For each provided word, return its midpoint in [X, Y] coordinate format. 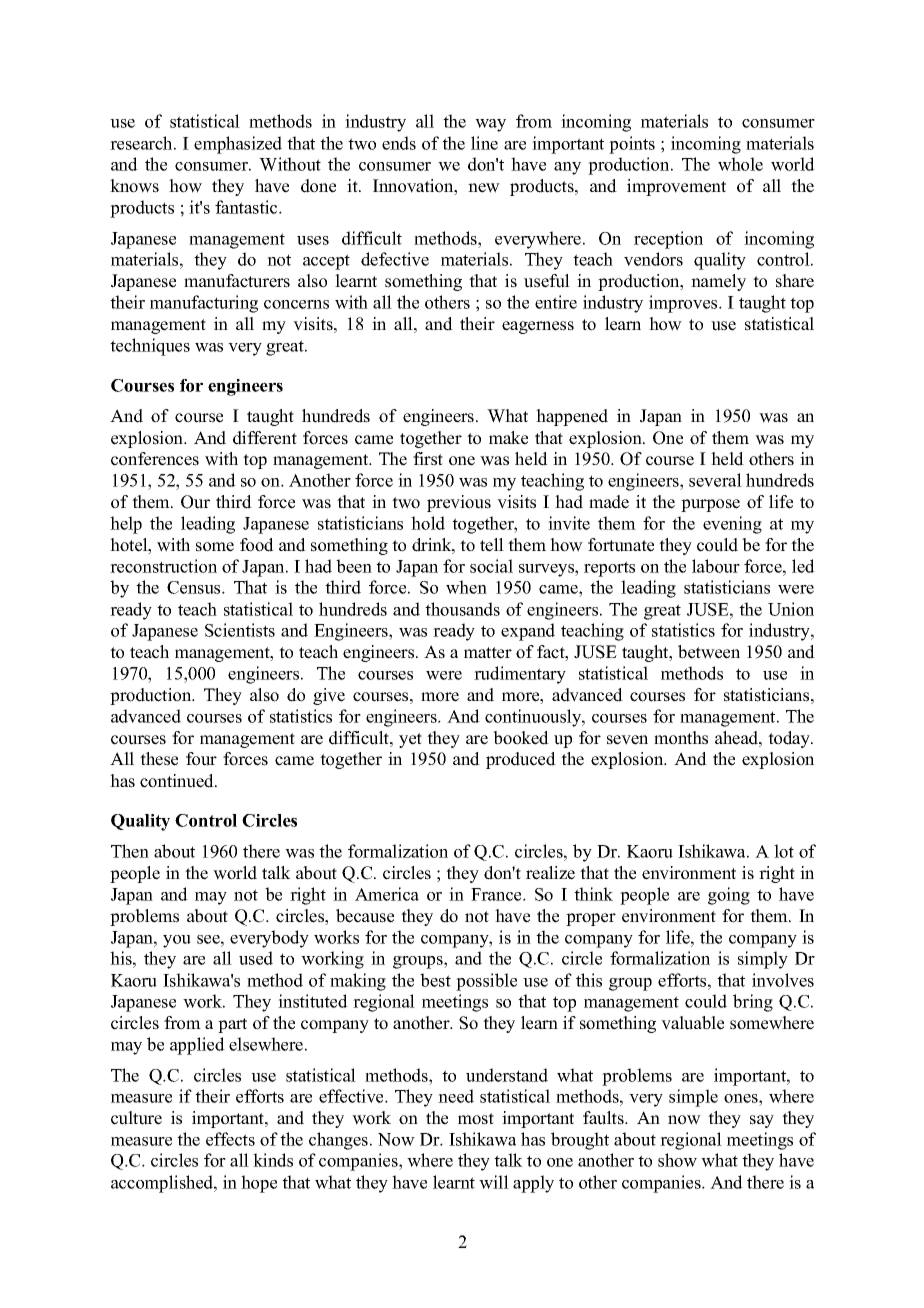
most [476, 1119]
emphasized [238, 145]
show [677, 1160]
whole [740, 164]
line [484, 143]
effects [230, 1139]
